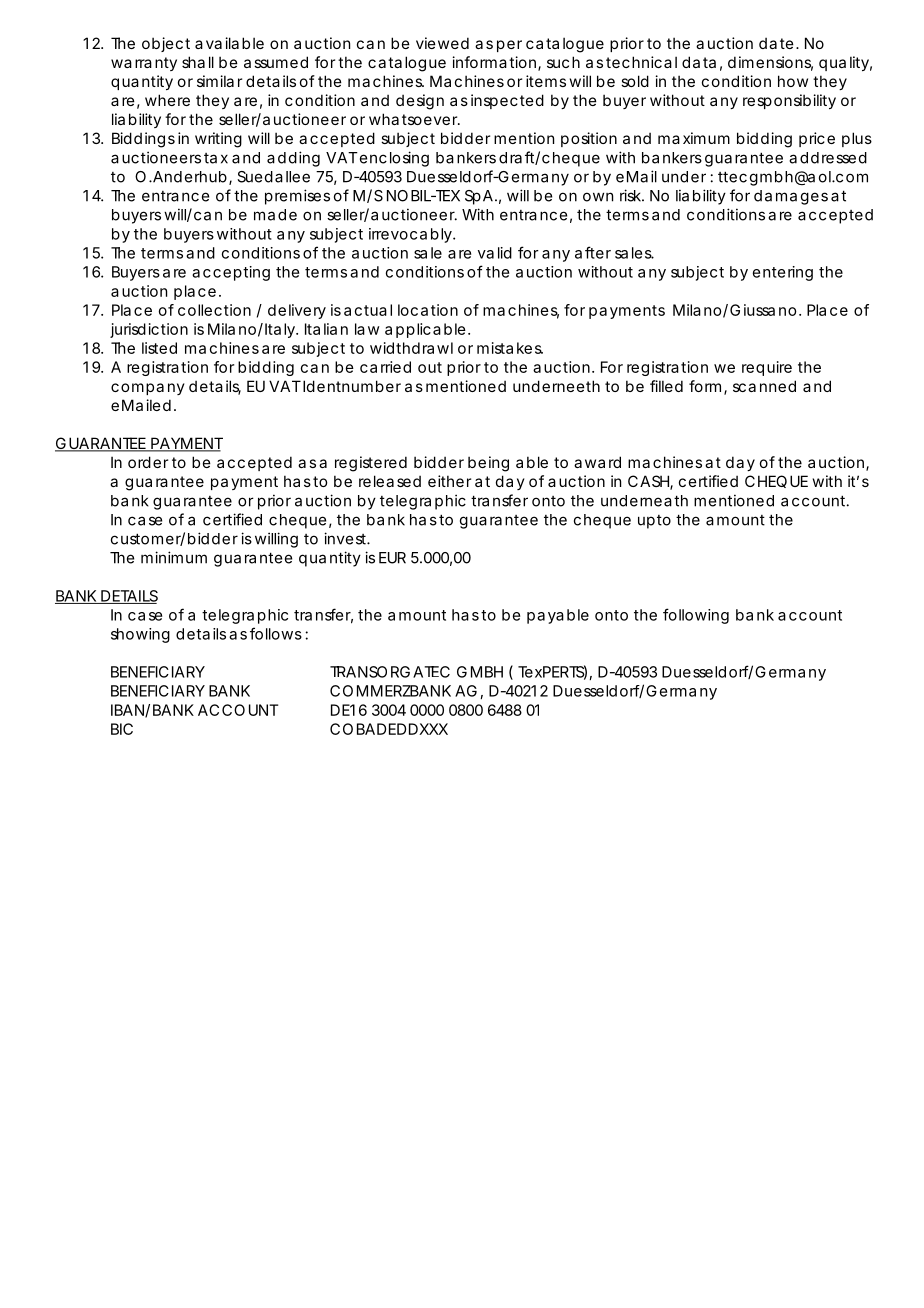 This screenshot has height=1308, width=924. What do you see at coordinates (148, 389) in the screenshot?
I see `company` at bounding box center [148, 389].
